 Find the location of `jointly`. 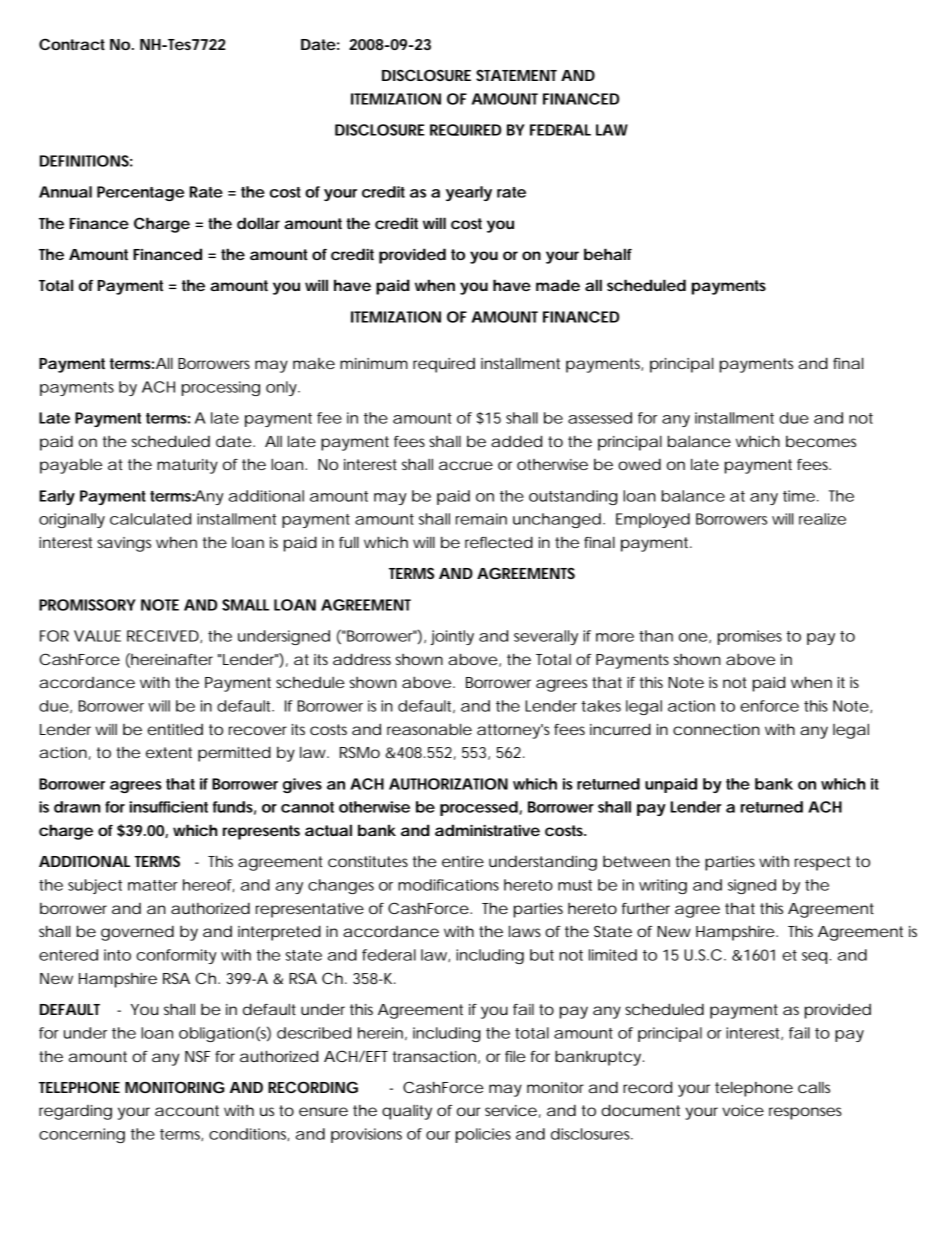

jointly is located at coordinates (452, 637).
